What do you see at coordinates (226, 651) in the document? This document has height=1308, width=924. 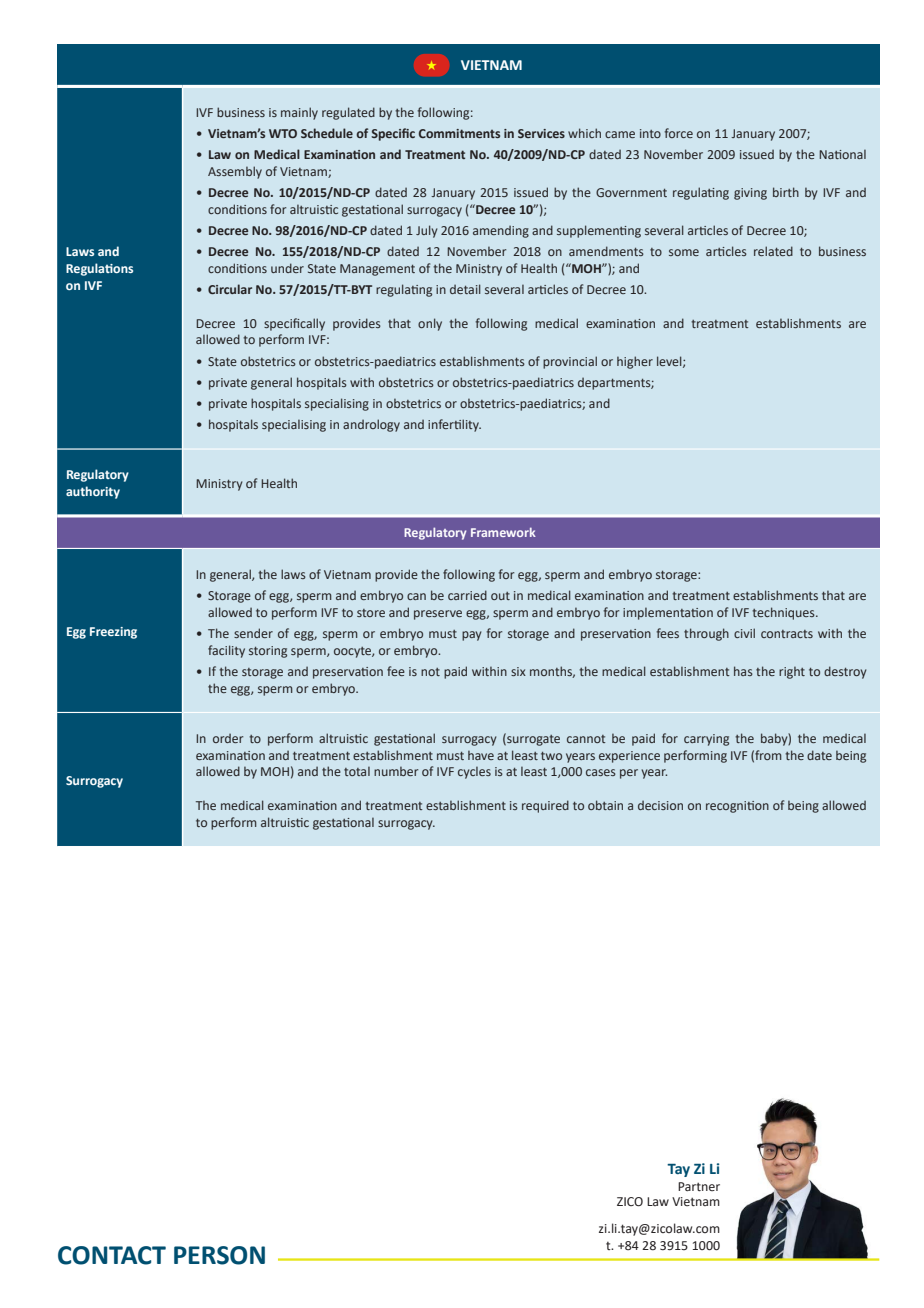 I see `facility` at bounding box center [226, 651].
